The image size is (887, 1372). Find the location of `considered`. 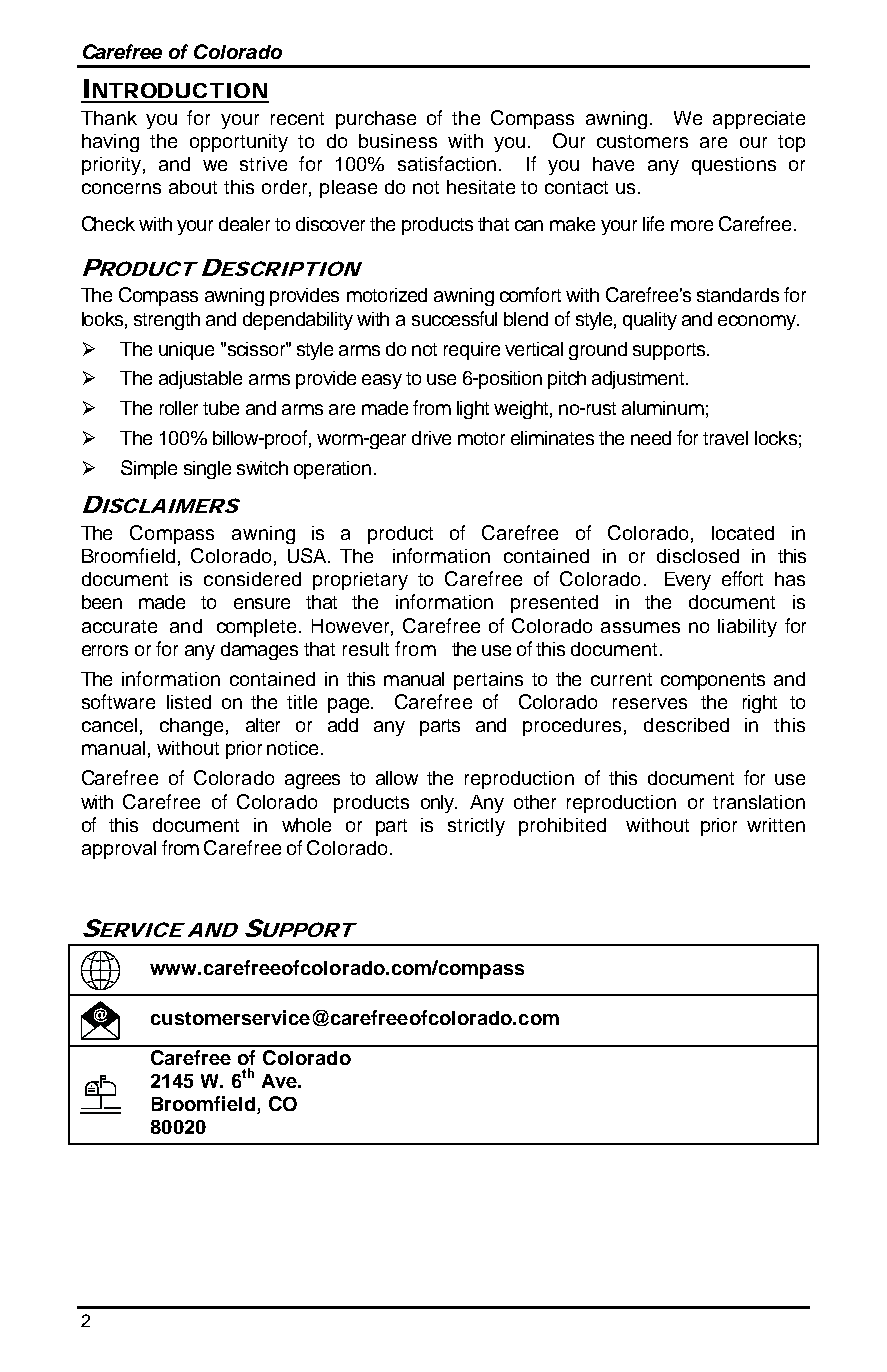

considered is located at coordinates (252, 579).
